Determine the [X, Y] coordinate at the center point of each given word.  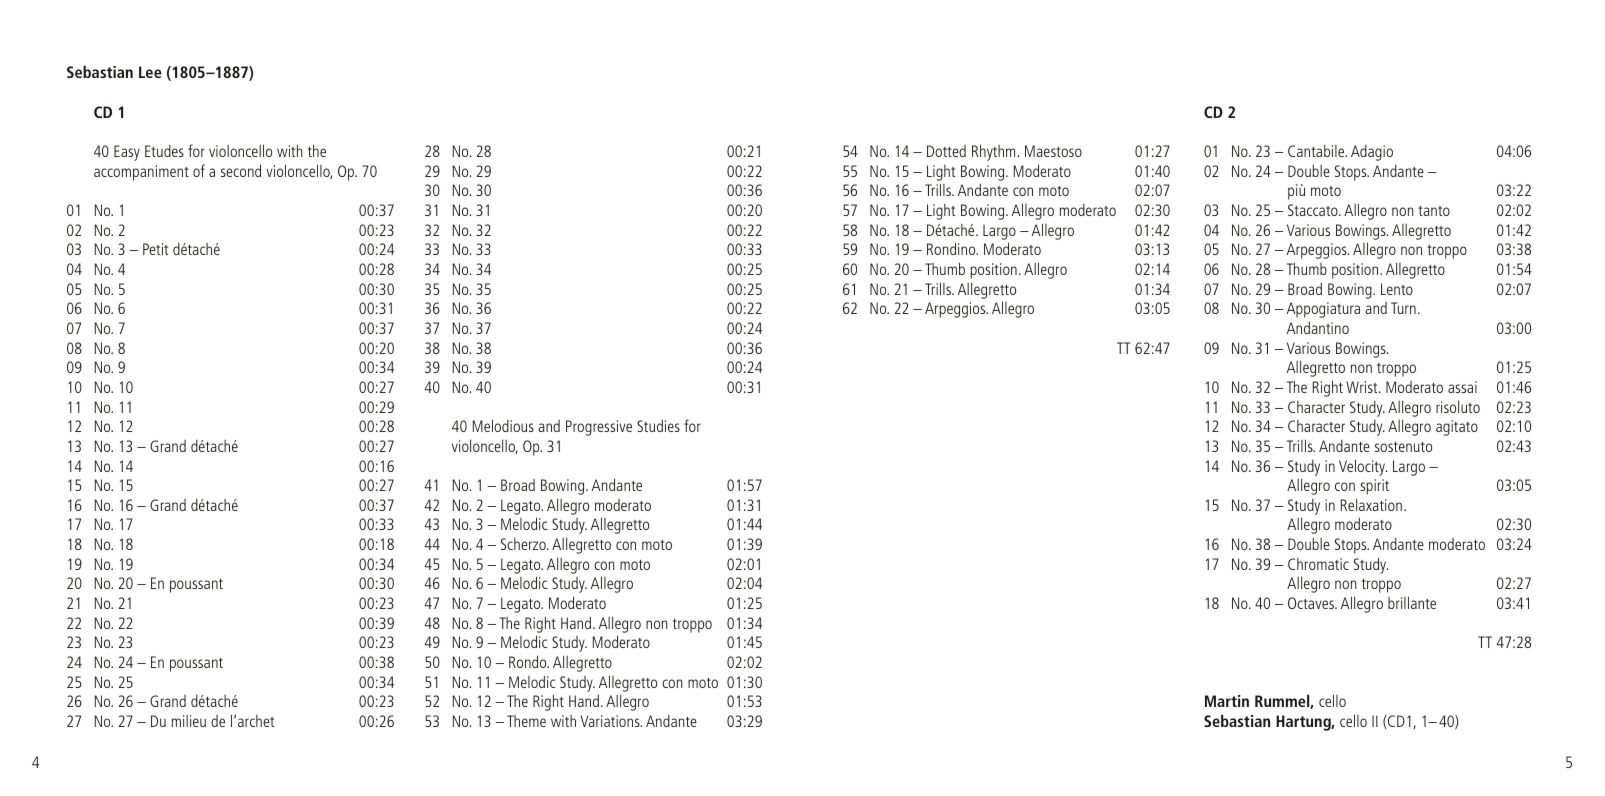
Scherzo [524, 544]
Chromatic [1318, 564]
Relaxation [1371, 504]
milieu [189, 721]
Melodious [503, 425]
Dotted [946, 151]
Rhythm [993, 152]
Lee [150, 72]
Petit [155, 249]
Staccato [1314, 210]
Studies [658, 425]
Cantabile [1317, 151]
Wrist [1363, 387]
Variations [611, 721]
